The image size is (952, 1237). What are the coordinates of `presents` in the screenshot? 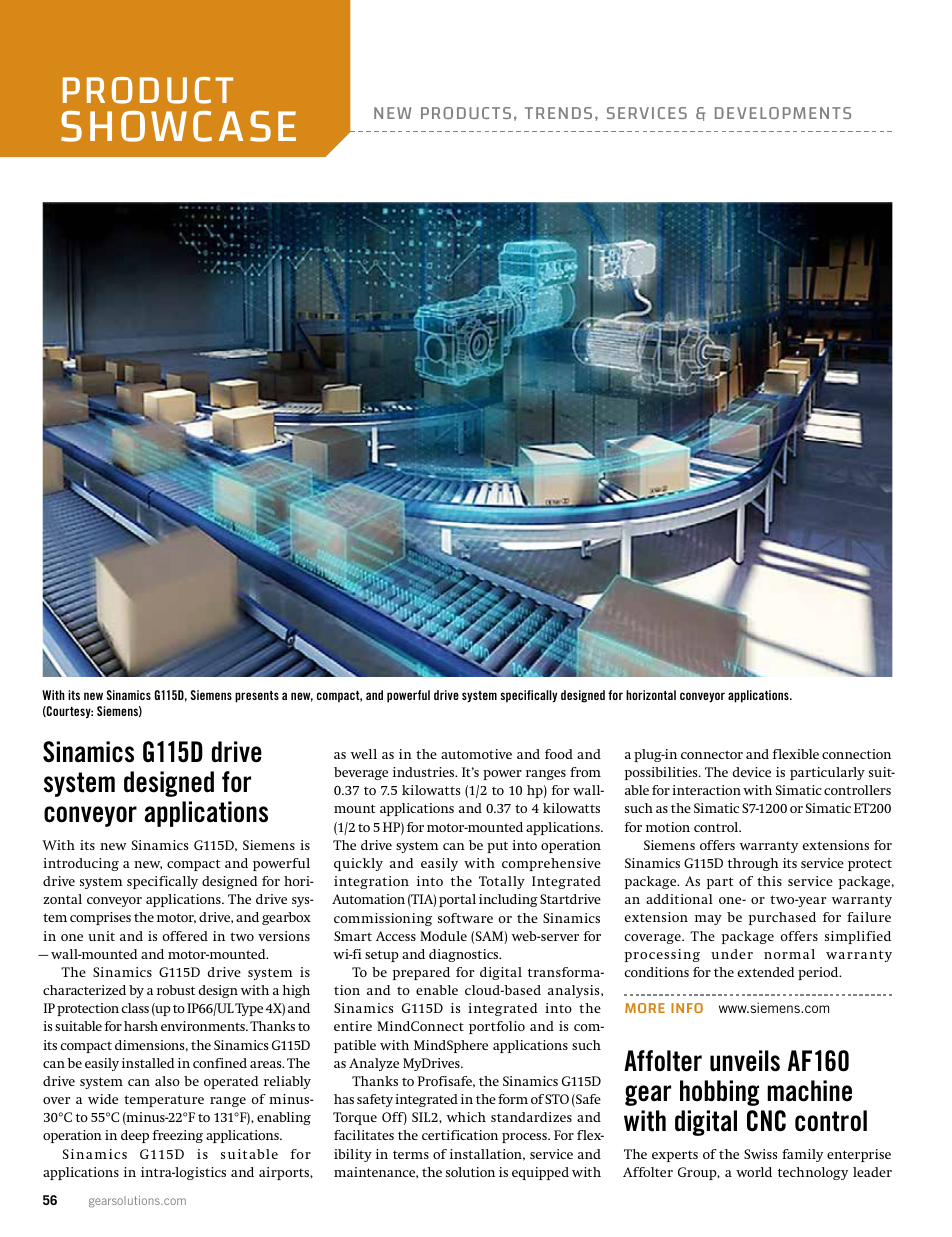 It's located at (257, 697).
